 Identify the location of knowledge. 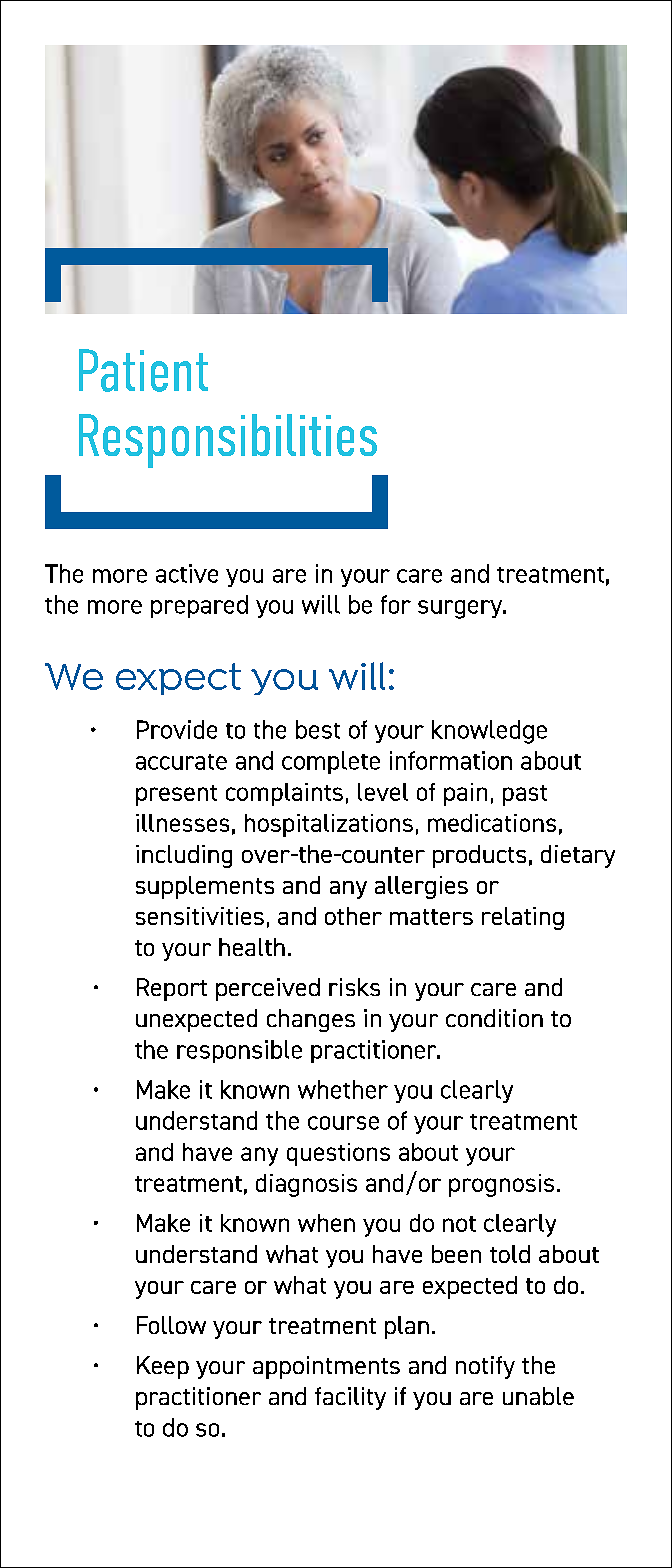
(489, 732).
